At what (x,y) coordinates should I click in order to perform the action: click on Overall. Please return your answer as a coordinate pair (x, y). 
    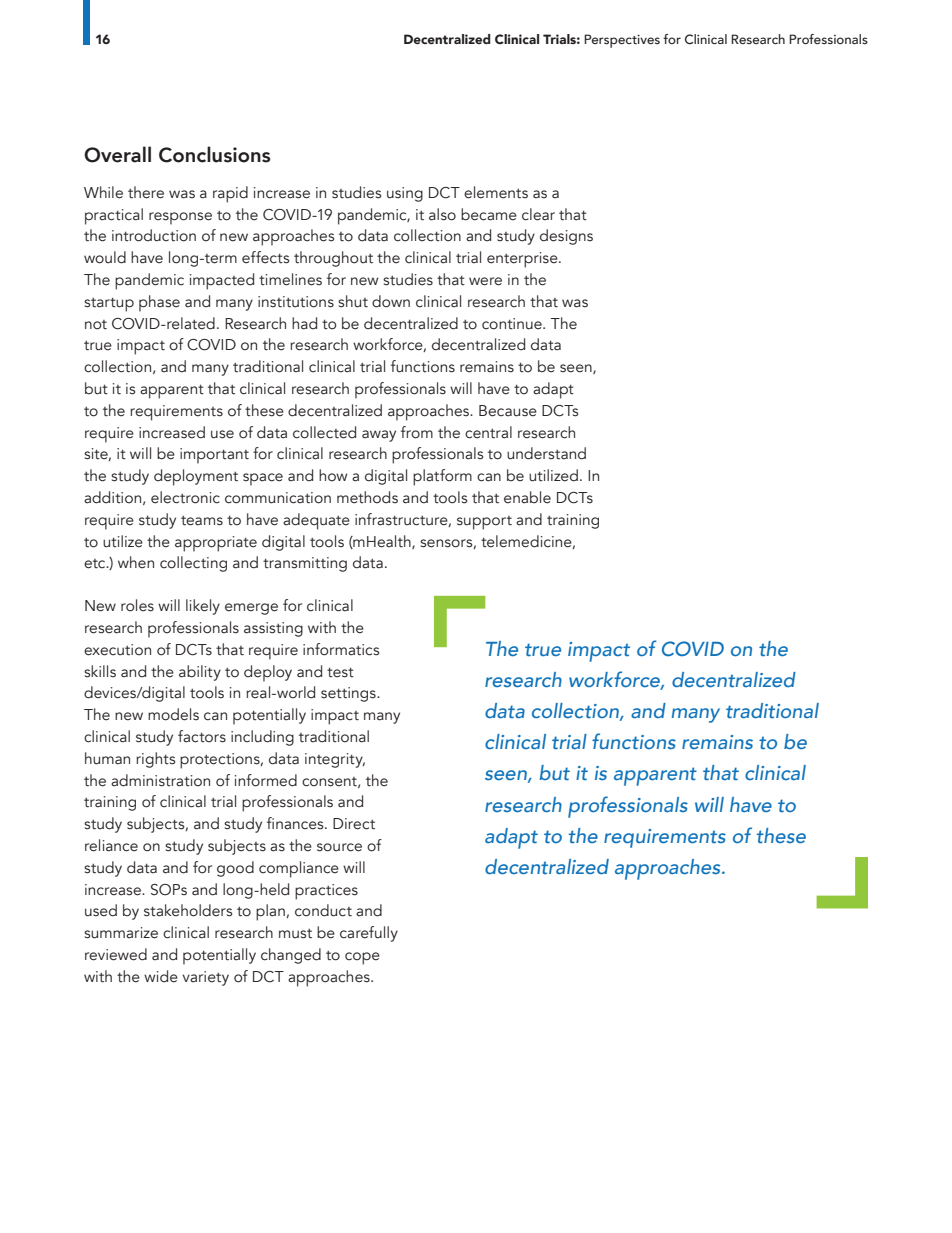
    Looking at the image, I should click on (117, 154).
